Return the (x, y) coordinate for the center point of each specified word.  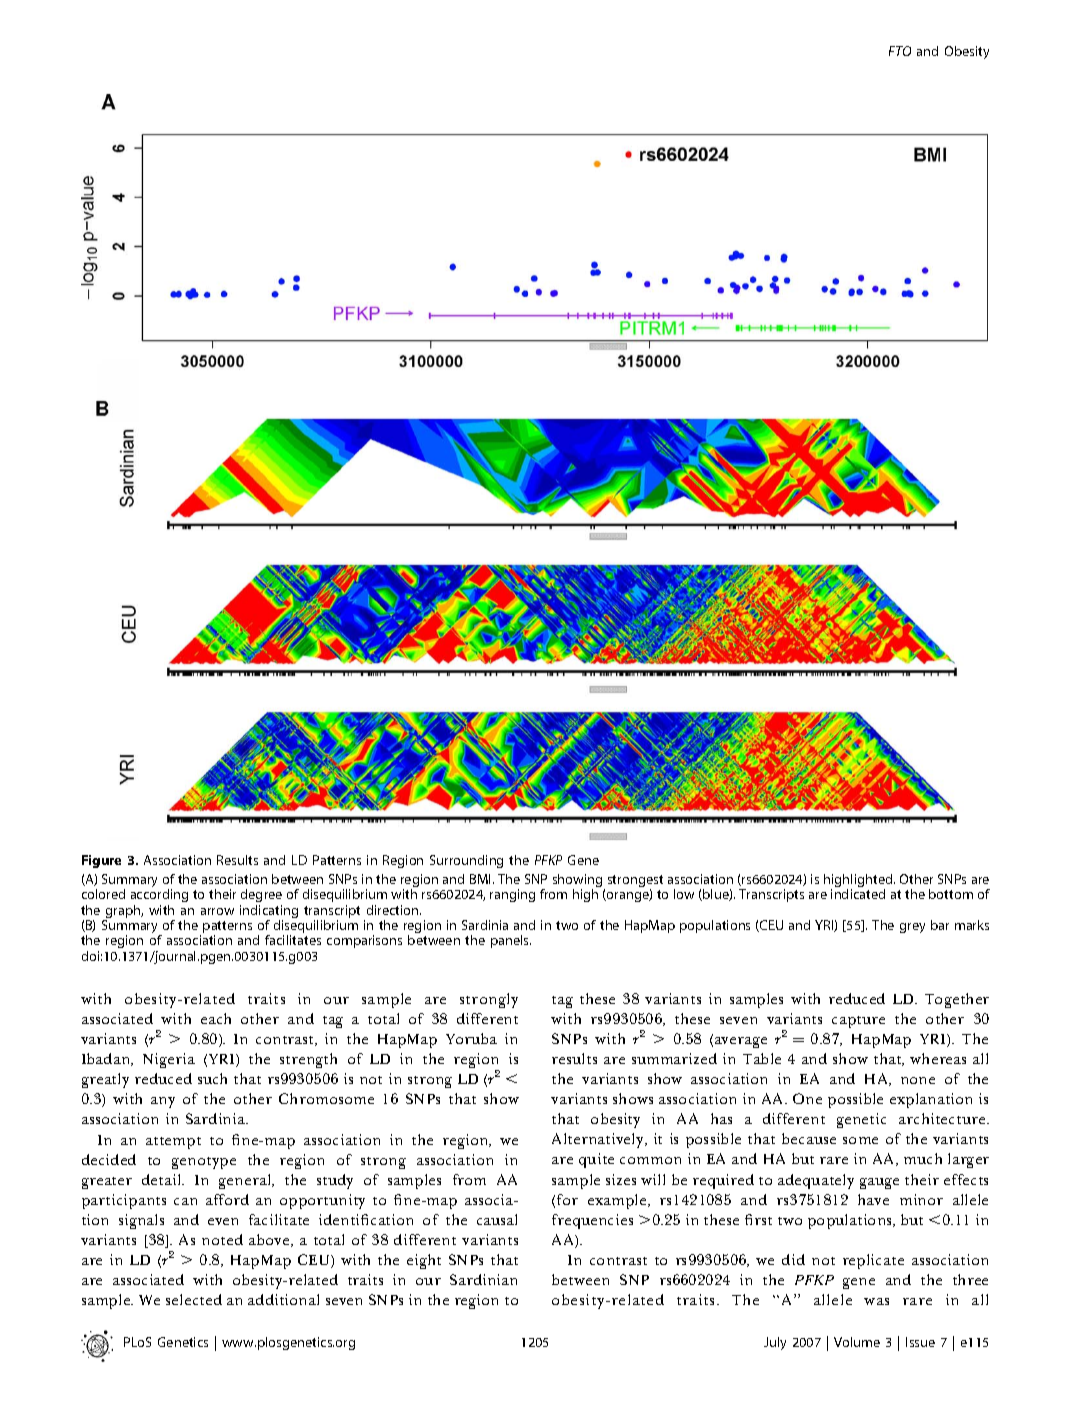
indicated (858, 894)
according (159, 895)
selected (194, 1299)
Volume (857, 1342)
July (775, 1343)
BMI (480, 879)
